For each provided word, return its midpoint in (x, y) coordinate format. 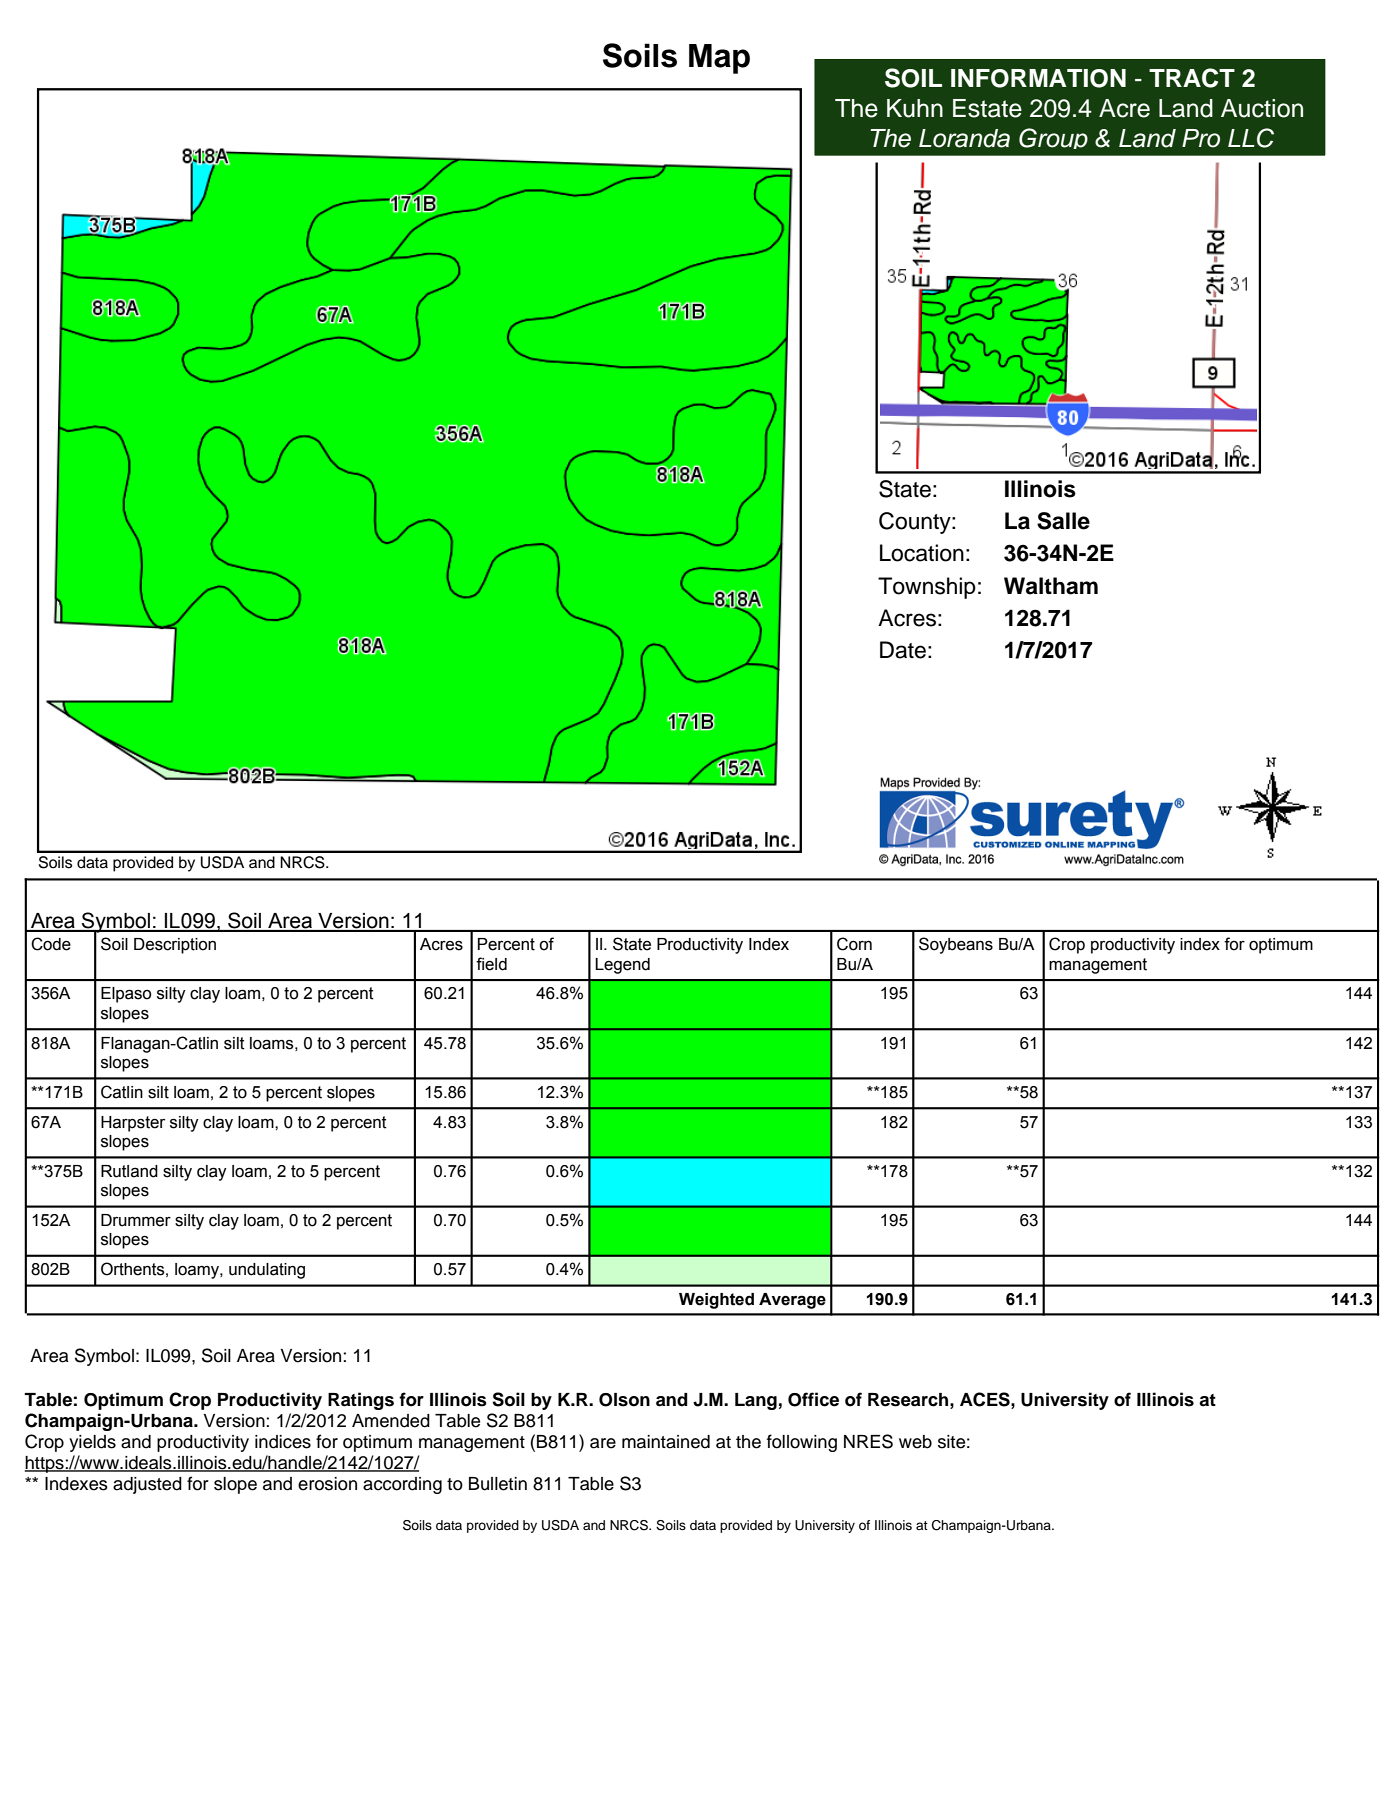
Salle (1063, 521)
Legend (622, 966)
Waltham (1051, 586)
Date (903, 650)
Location (922, 553)
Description (175, 946)
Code (51, 944)
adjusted (147, 1485)
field (491, 964)
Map (719, 59)
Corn (854, 944)
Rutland (129, 1171)
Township (927, 588)
